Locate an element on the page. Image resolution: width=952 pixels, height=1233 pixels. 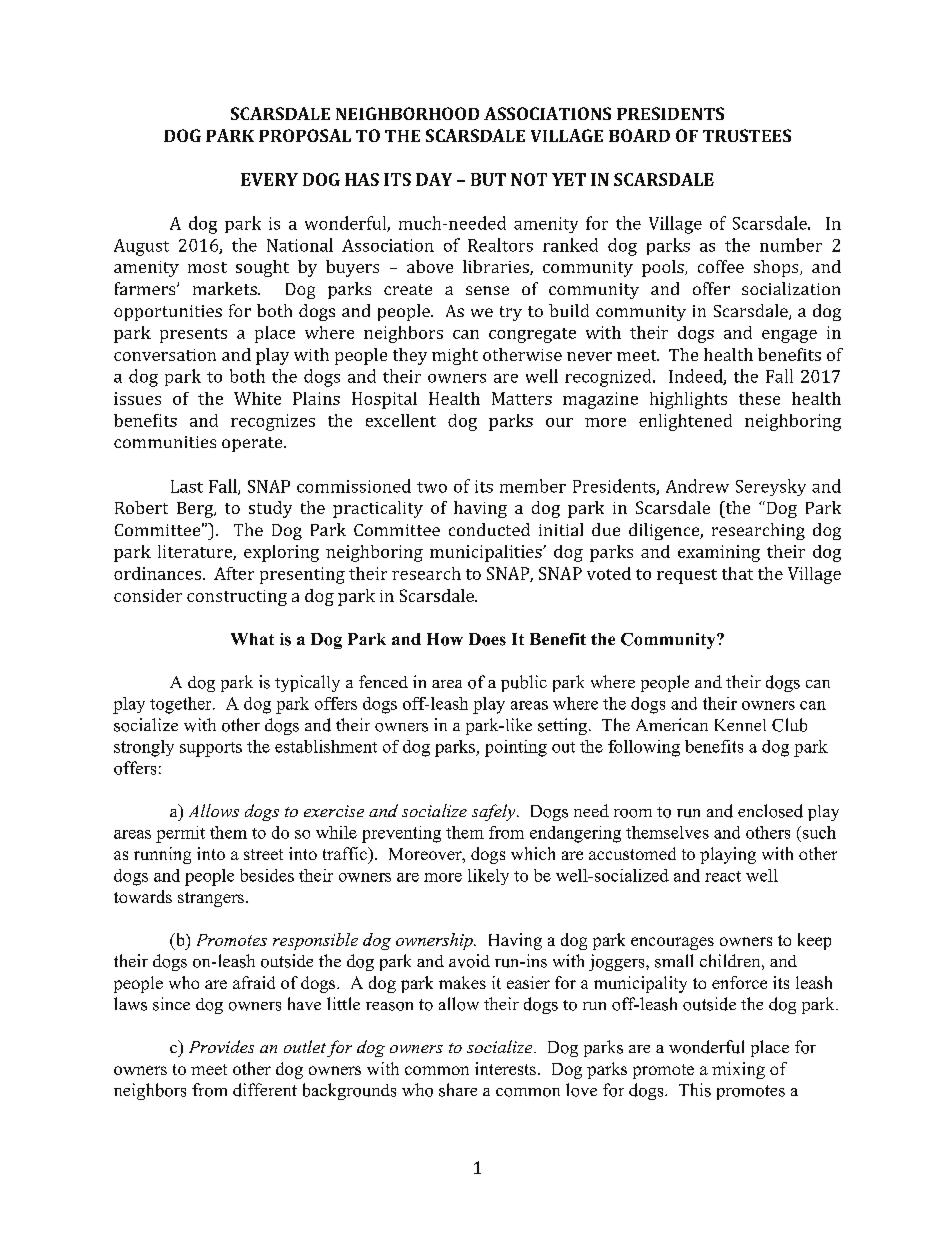
What is located at coordinates (252, 639).
